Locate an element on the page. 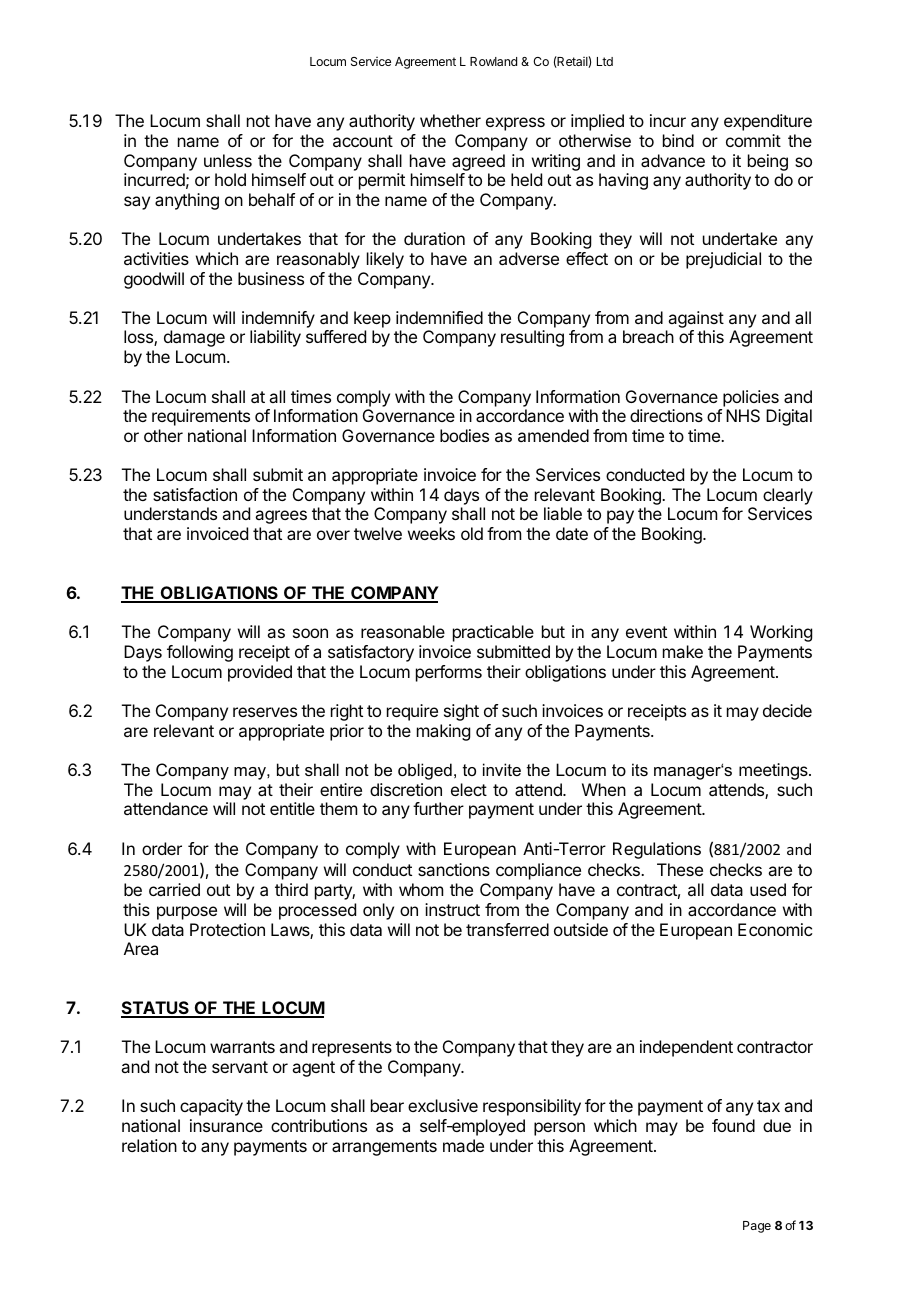 The width and height of the image is (924, 1308). following is located at coordinates (200, 653).
